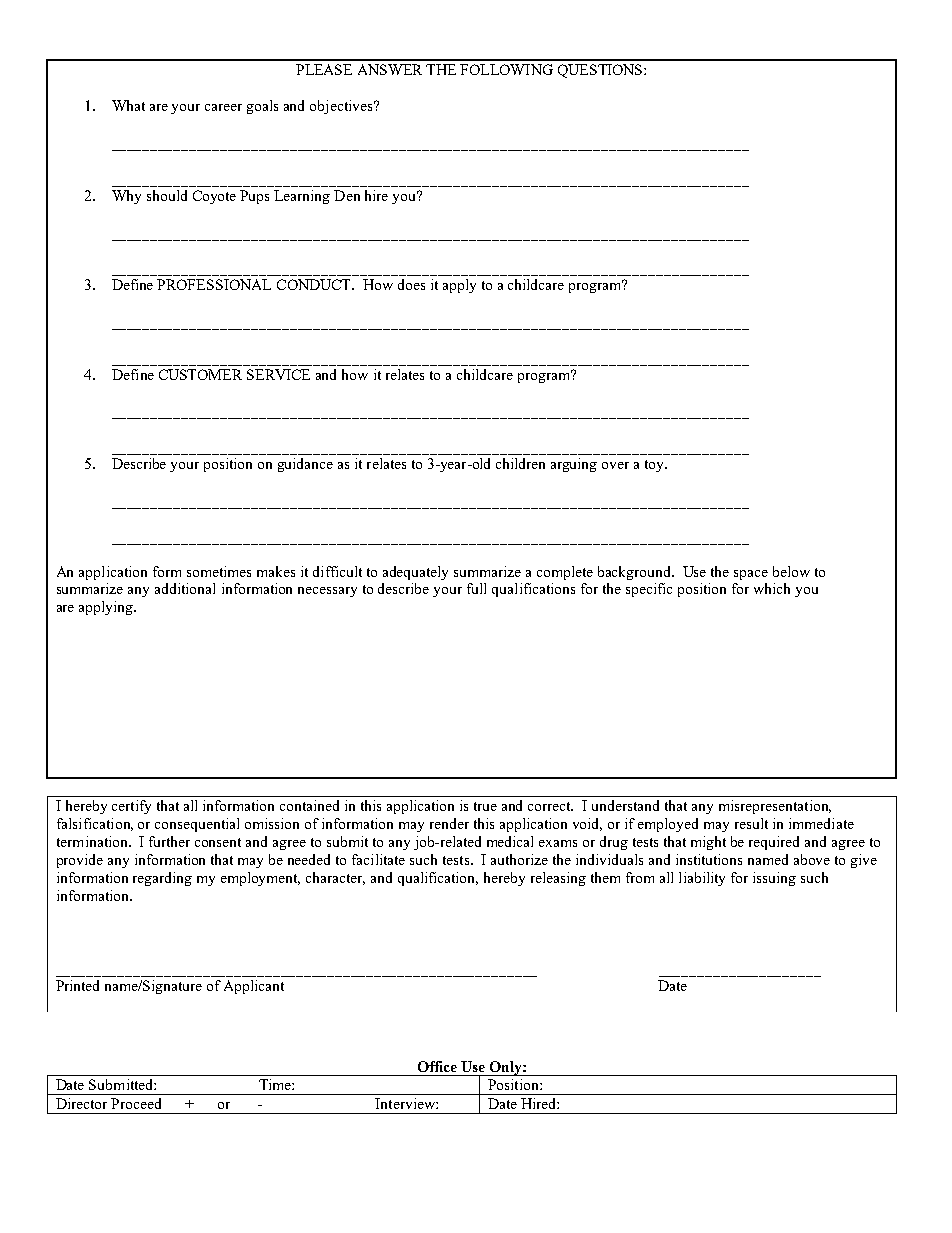  What do you see at coordinates (751, 575) in the image?
I see `space` at bounding box center [751, 575].
